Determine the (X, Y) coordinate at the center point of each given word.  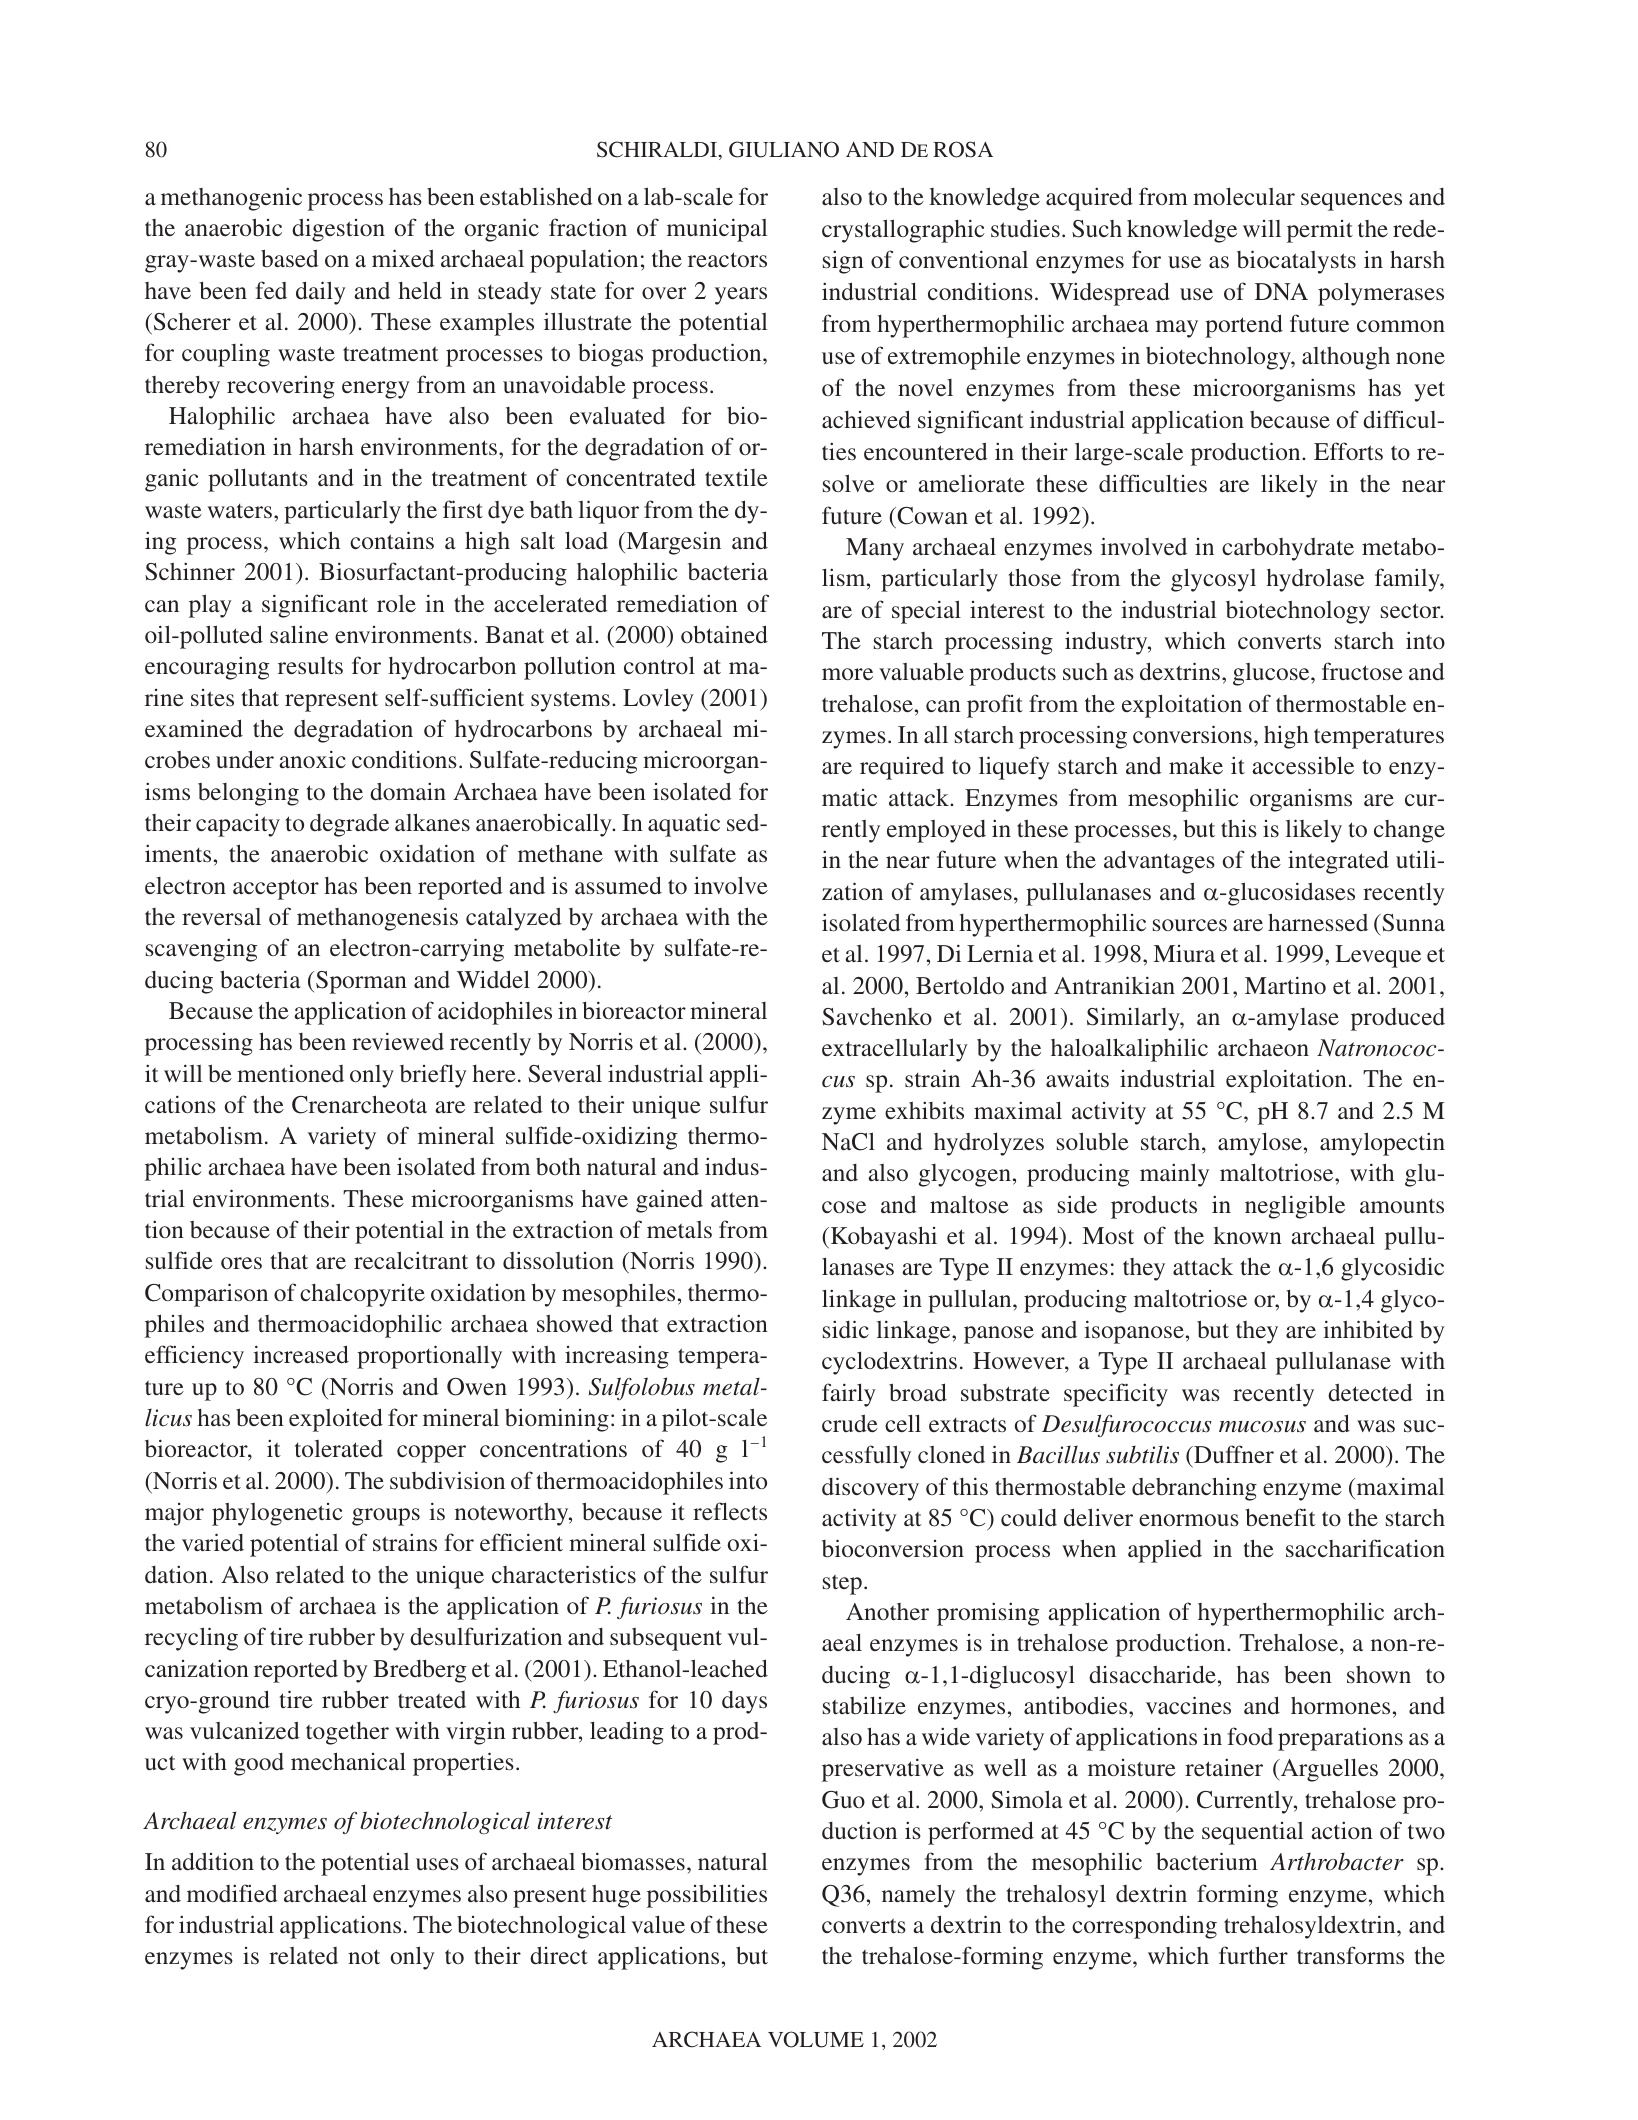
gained (669, 1201)
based (290, 258)
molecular (1244, 196)
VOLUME (816, 2039)
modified (232, 1893)
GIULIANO (784, 149)
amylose (1260, 1144)
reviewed (398, 1041)
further (1253, 1955)
